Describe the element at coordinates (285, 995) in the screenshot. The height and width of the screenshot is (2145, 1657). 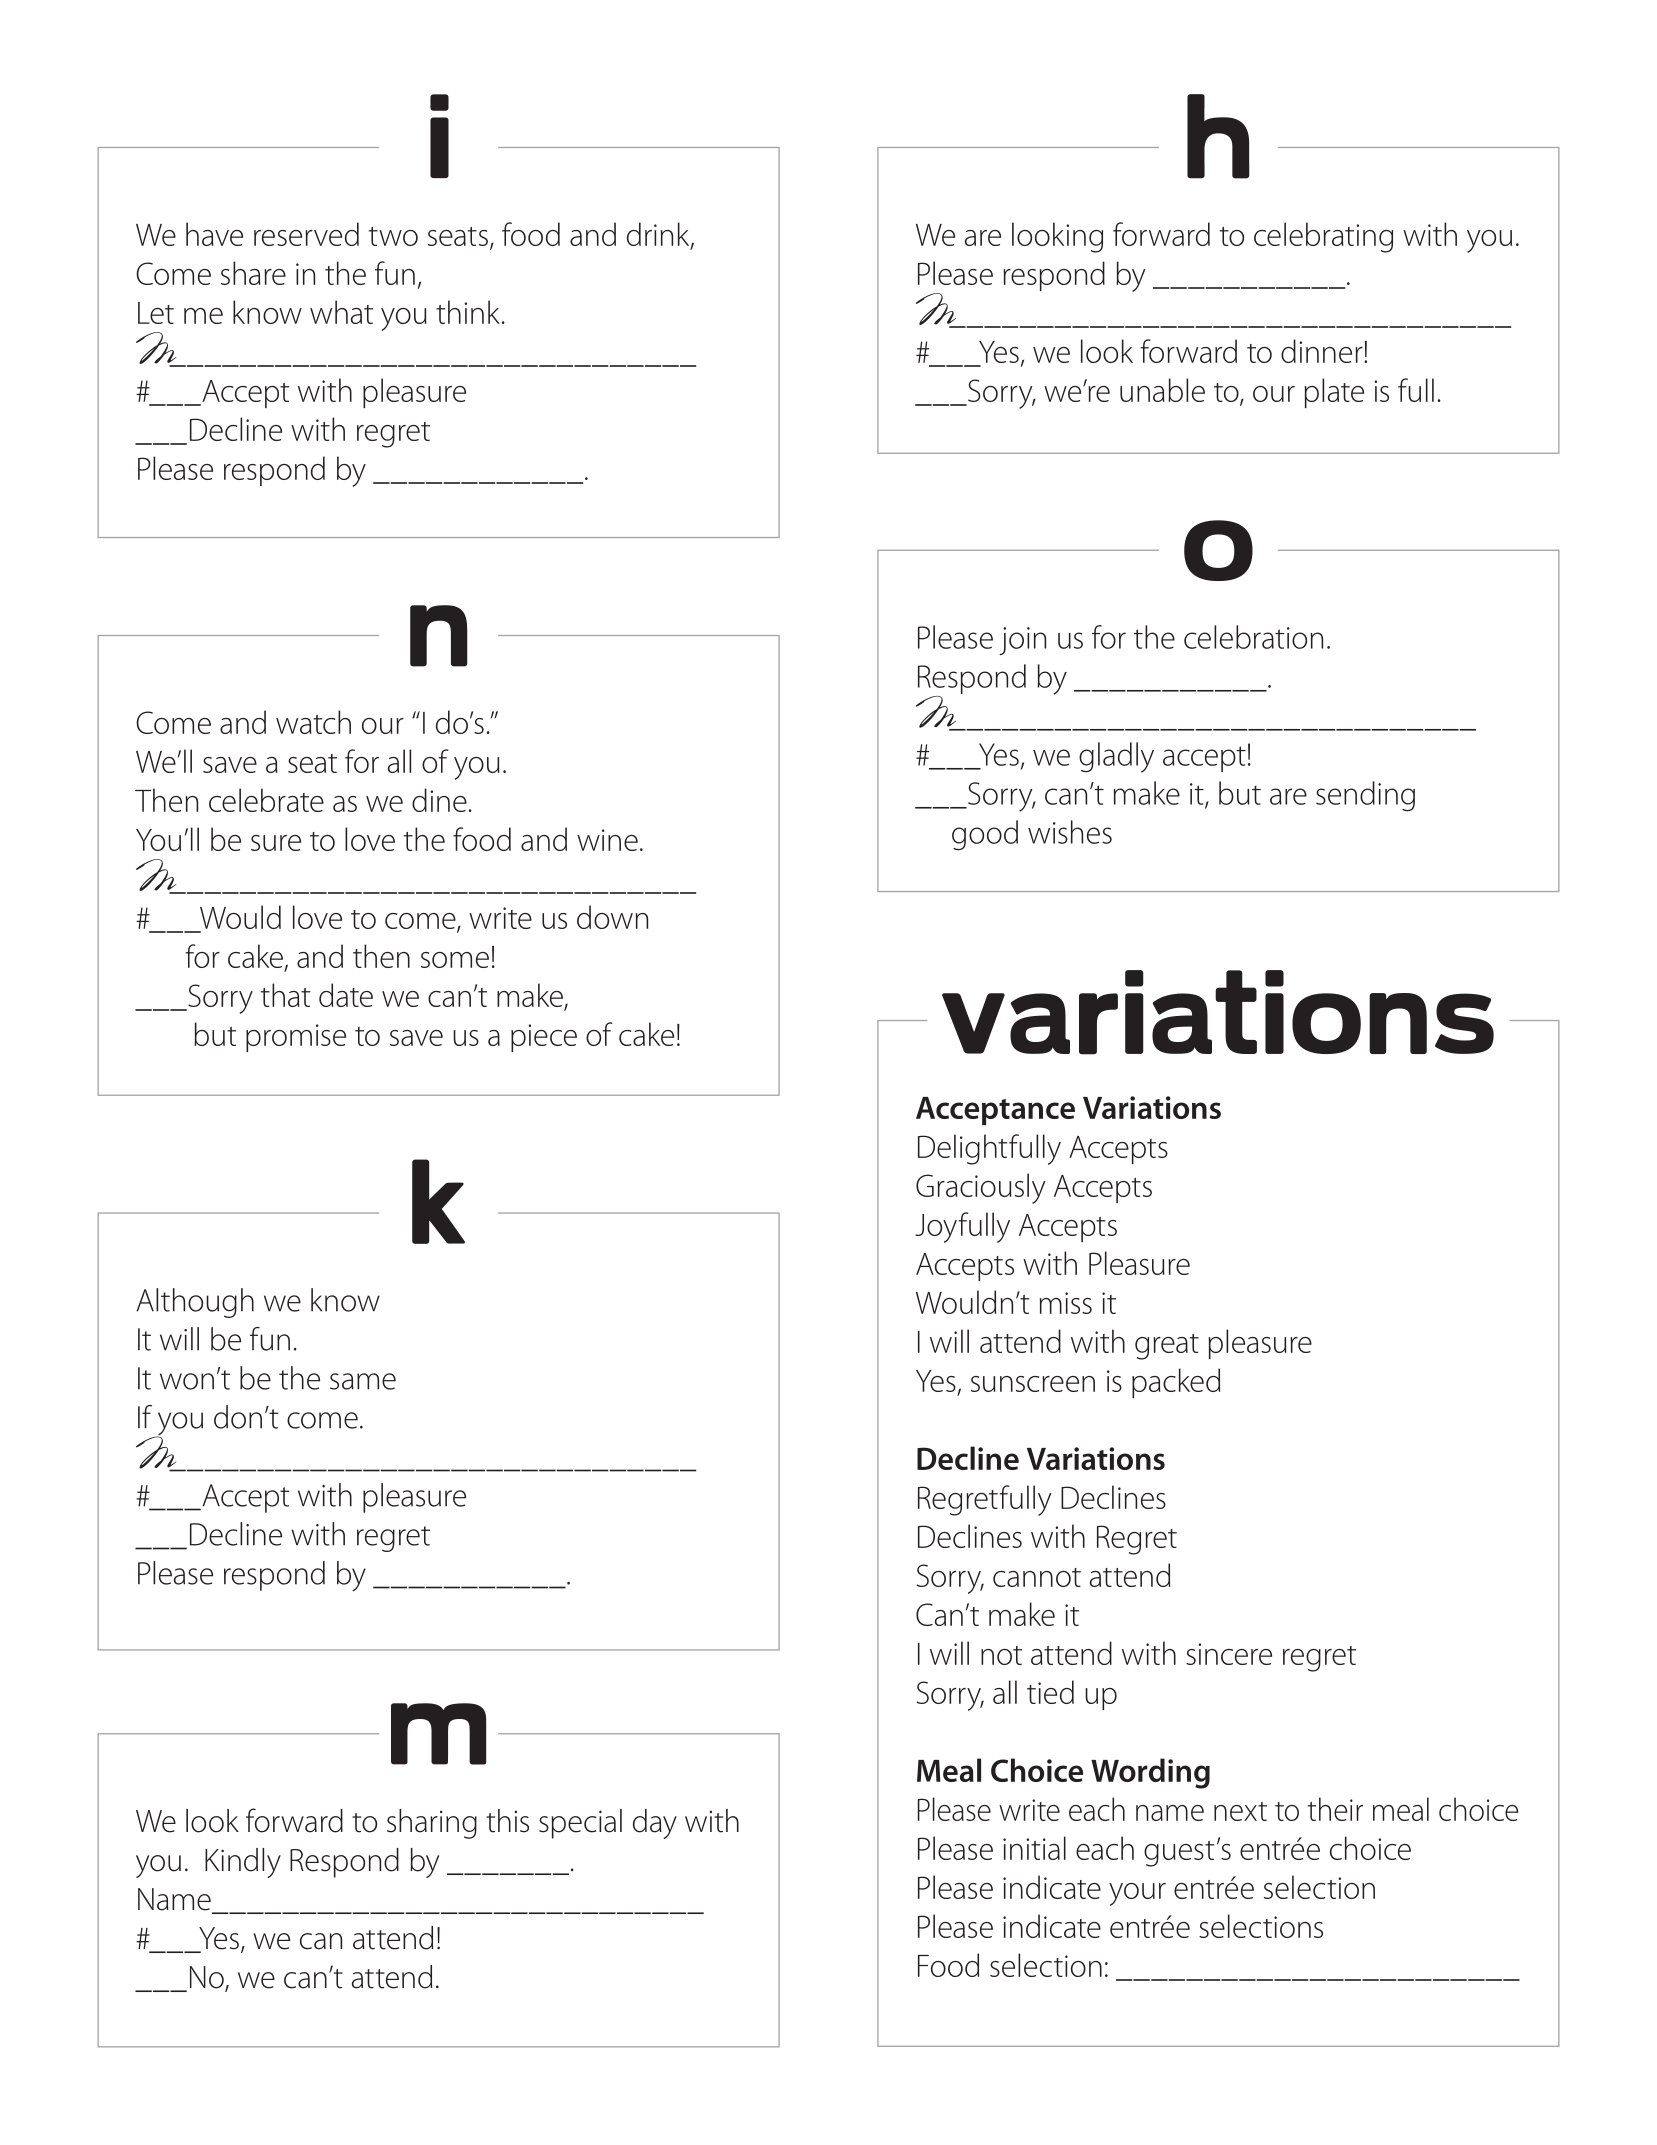
I see `that` at that location.
